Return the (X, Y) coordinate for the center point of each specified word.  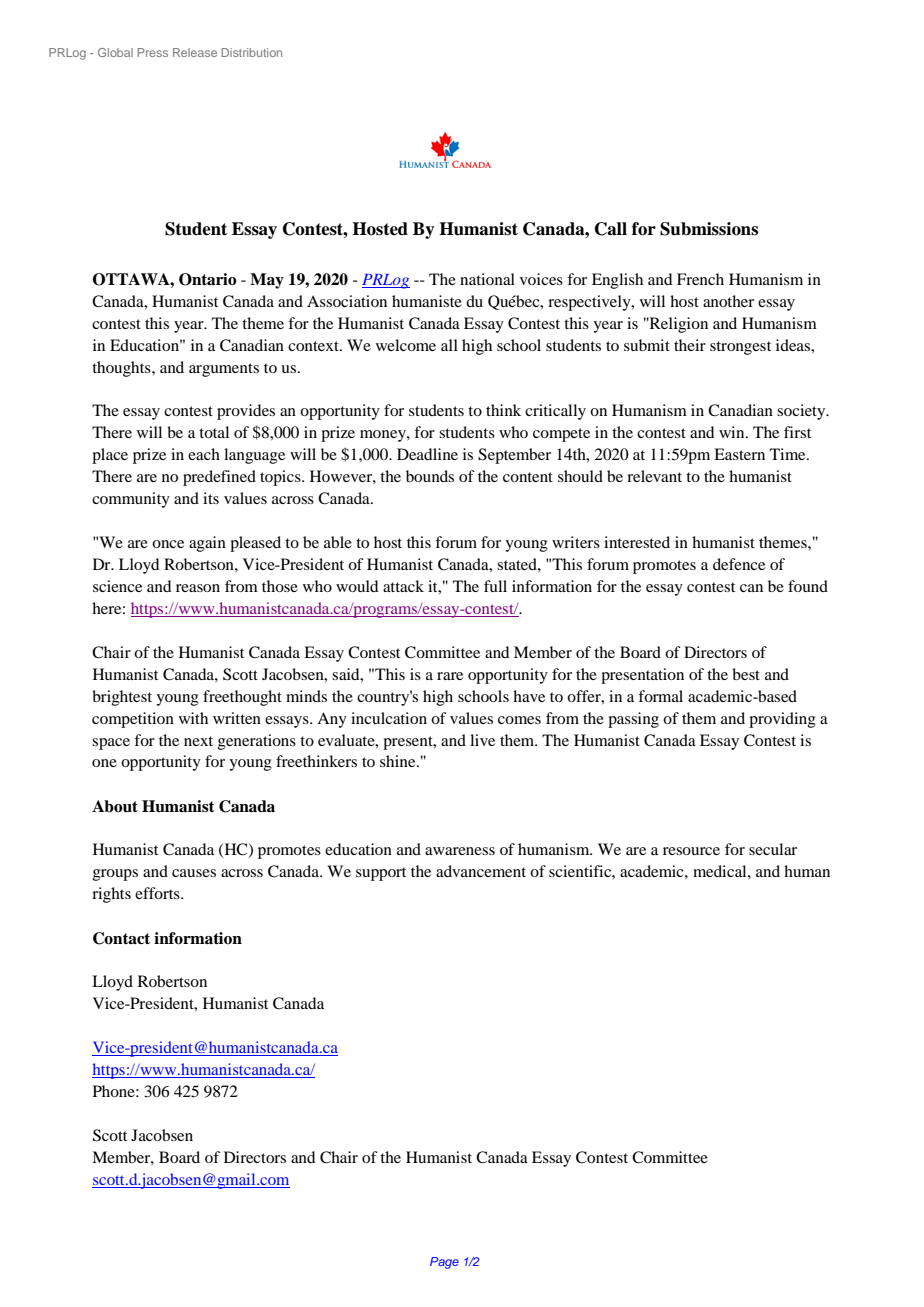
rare (450, 676)
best (746, 674)
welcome (406, 345)
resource (691, 851)
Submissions (709, 229)
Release (195, 52)
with (193, 718)
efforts (158, 893)
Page (444, 1263)
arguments (224, 370)
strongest (740, 348)
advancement (481, 871)
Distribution (252, 52)
